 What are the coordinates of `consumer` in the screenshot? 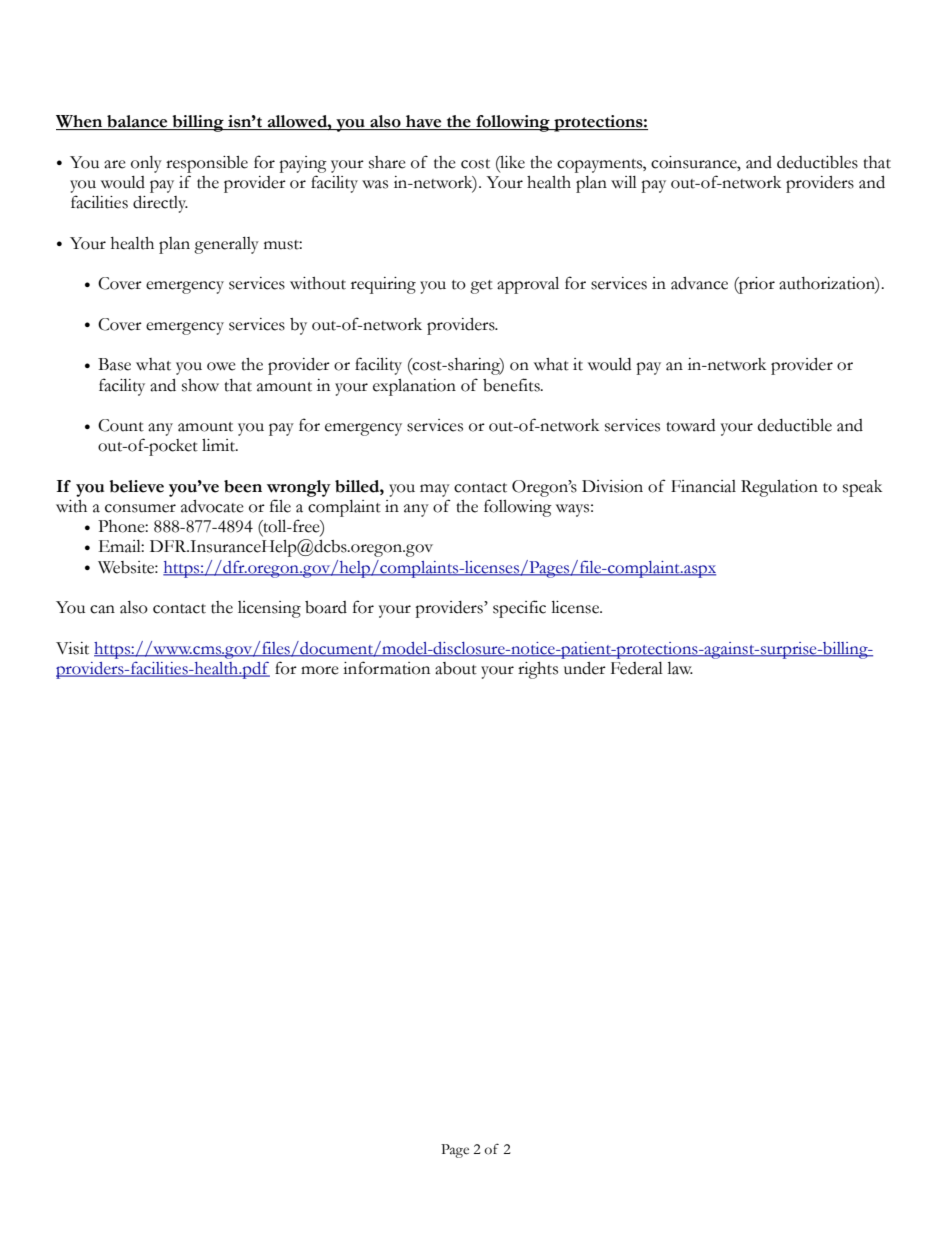 It's located at (140, 508).
